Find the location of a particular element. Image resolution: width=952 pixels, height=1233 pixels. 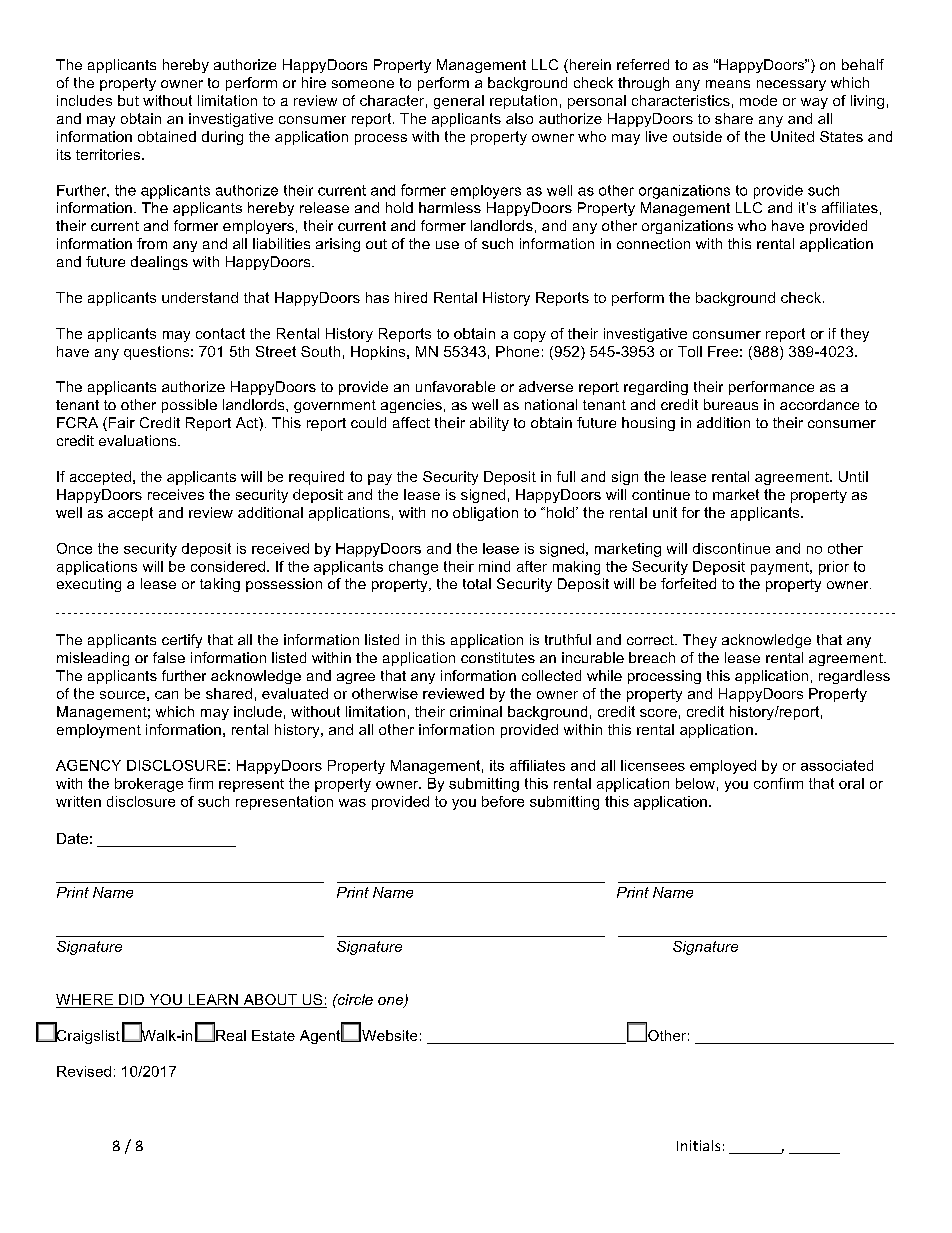

Revised is located at coordinates (84, 1071).
